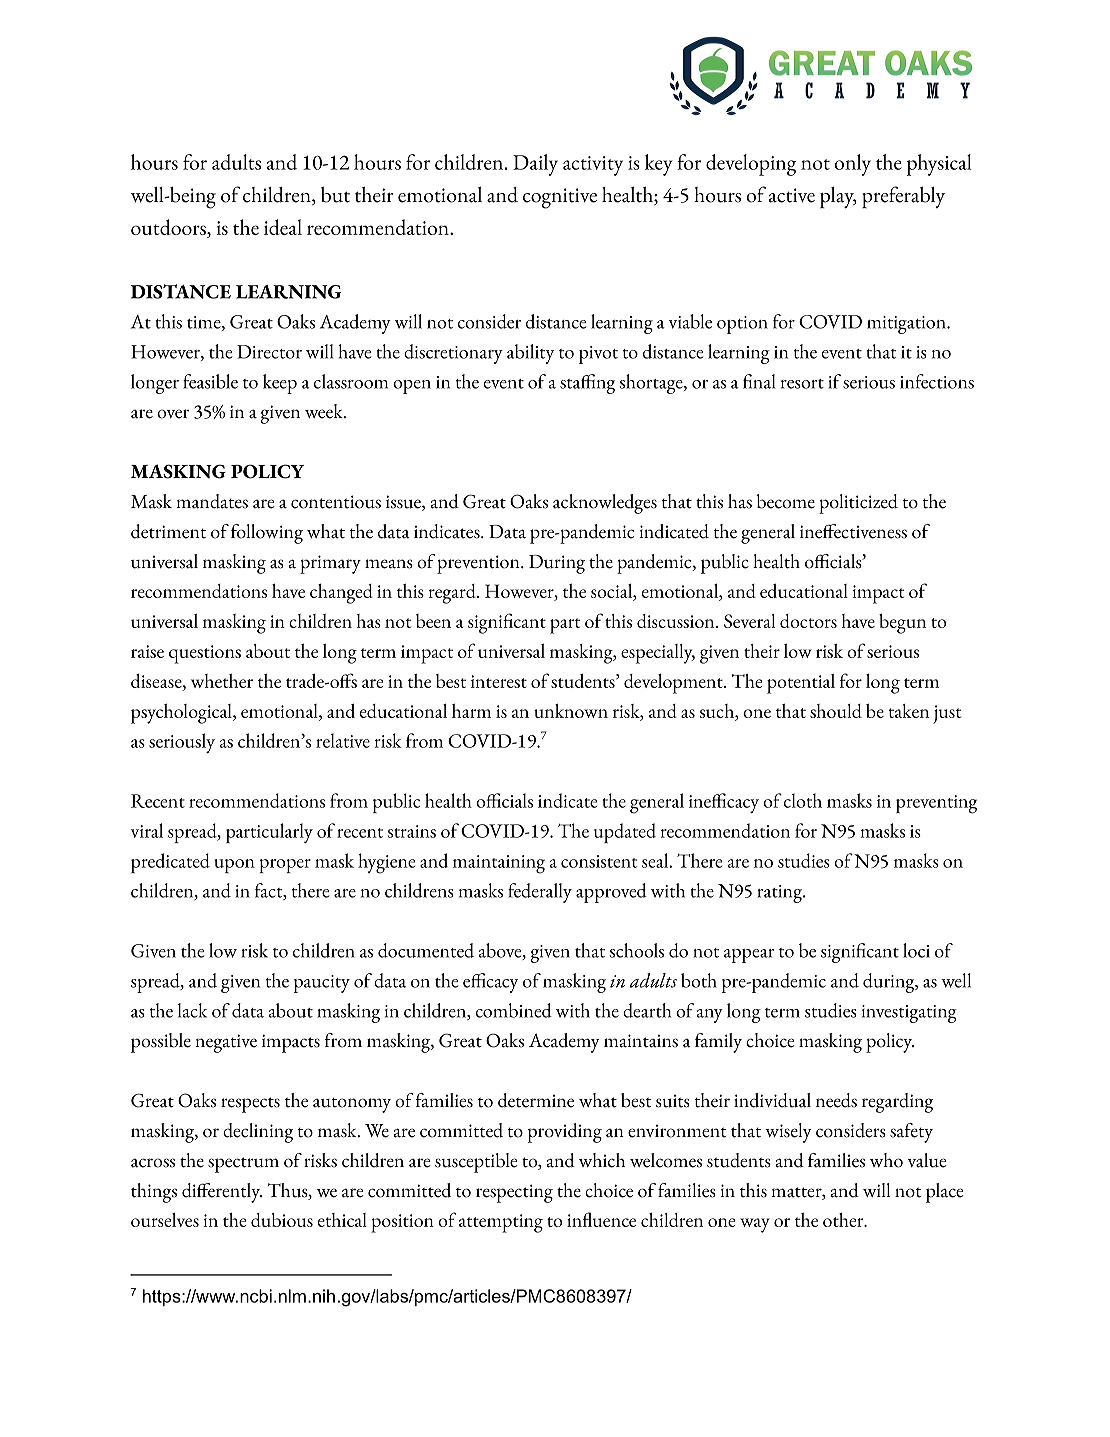 Image resolution: width=1110 pixels, height=1437 pixels. I want to click on ideal, so click(283, 227).
